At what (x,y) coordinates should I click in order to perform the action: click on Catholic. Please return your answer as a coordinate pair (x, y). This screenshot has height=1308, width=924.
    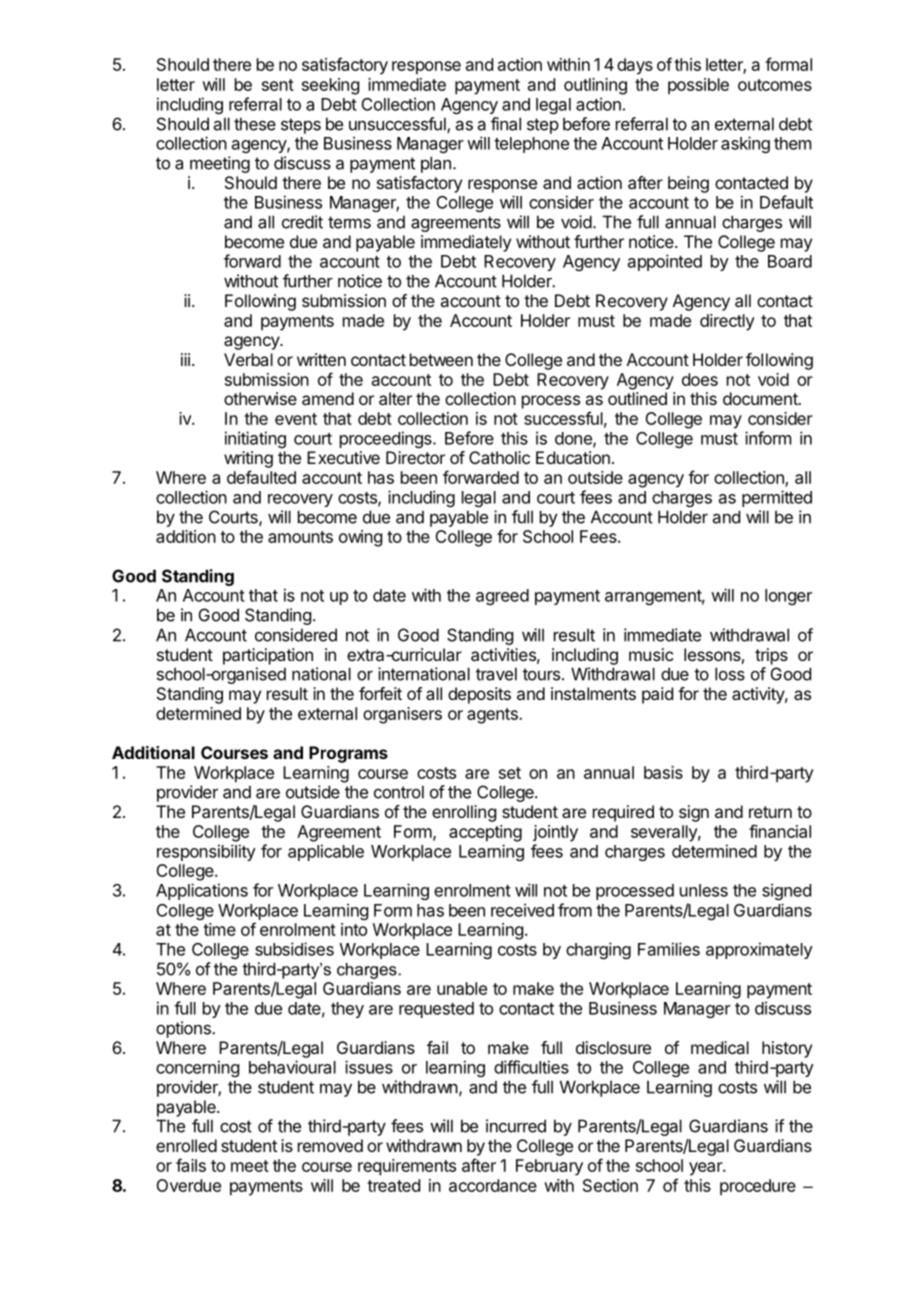
    Looking at the image, I should click on (499, 457).
